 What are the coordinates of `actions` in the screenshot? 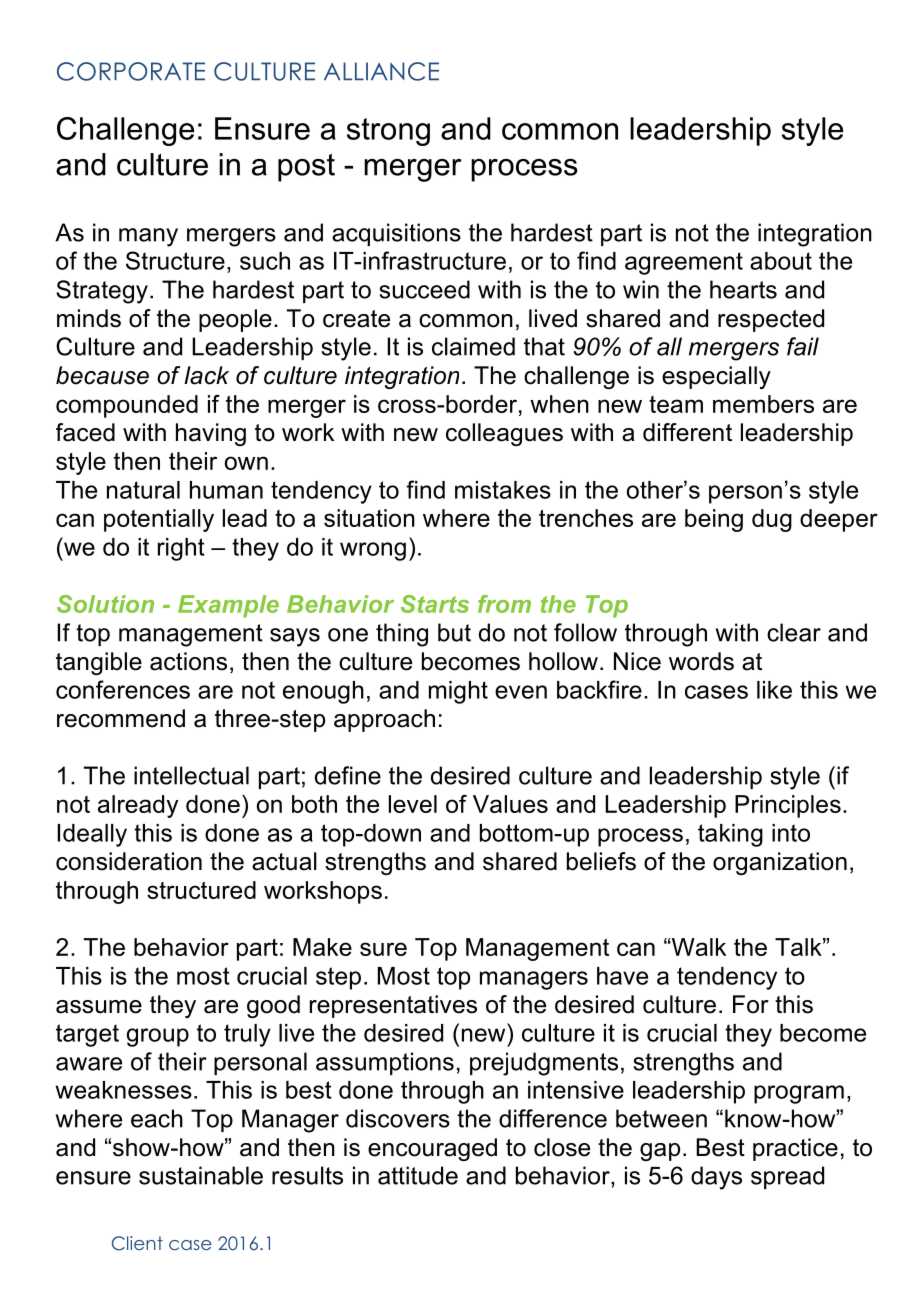 It's located at (188, 661).
